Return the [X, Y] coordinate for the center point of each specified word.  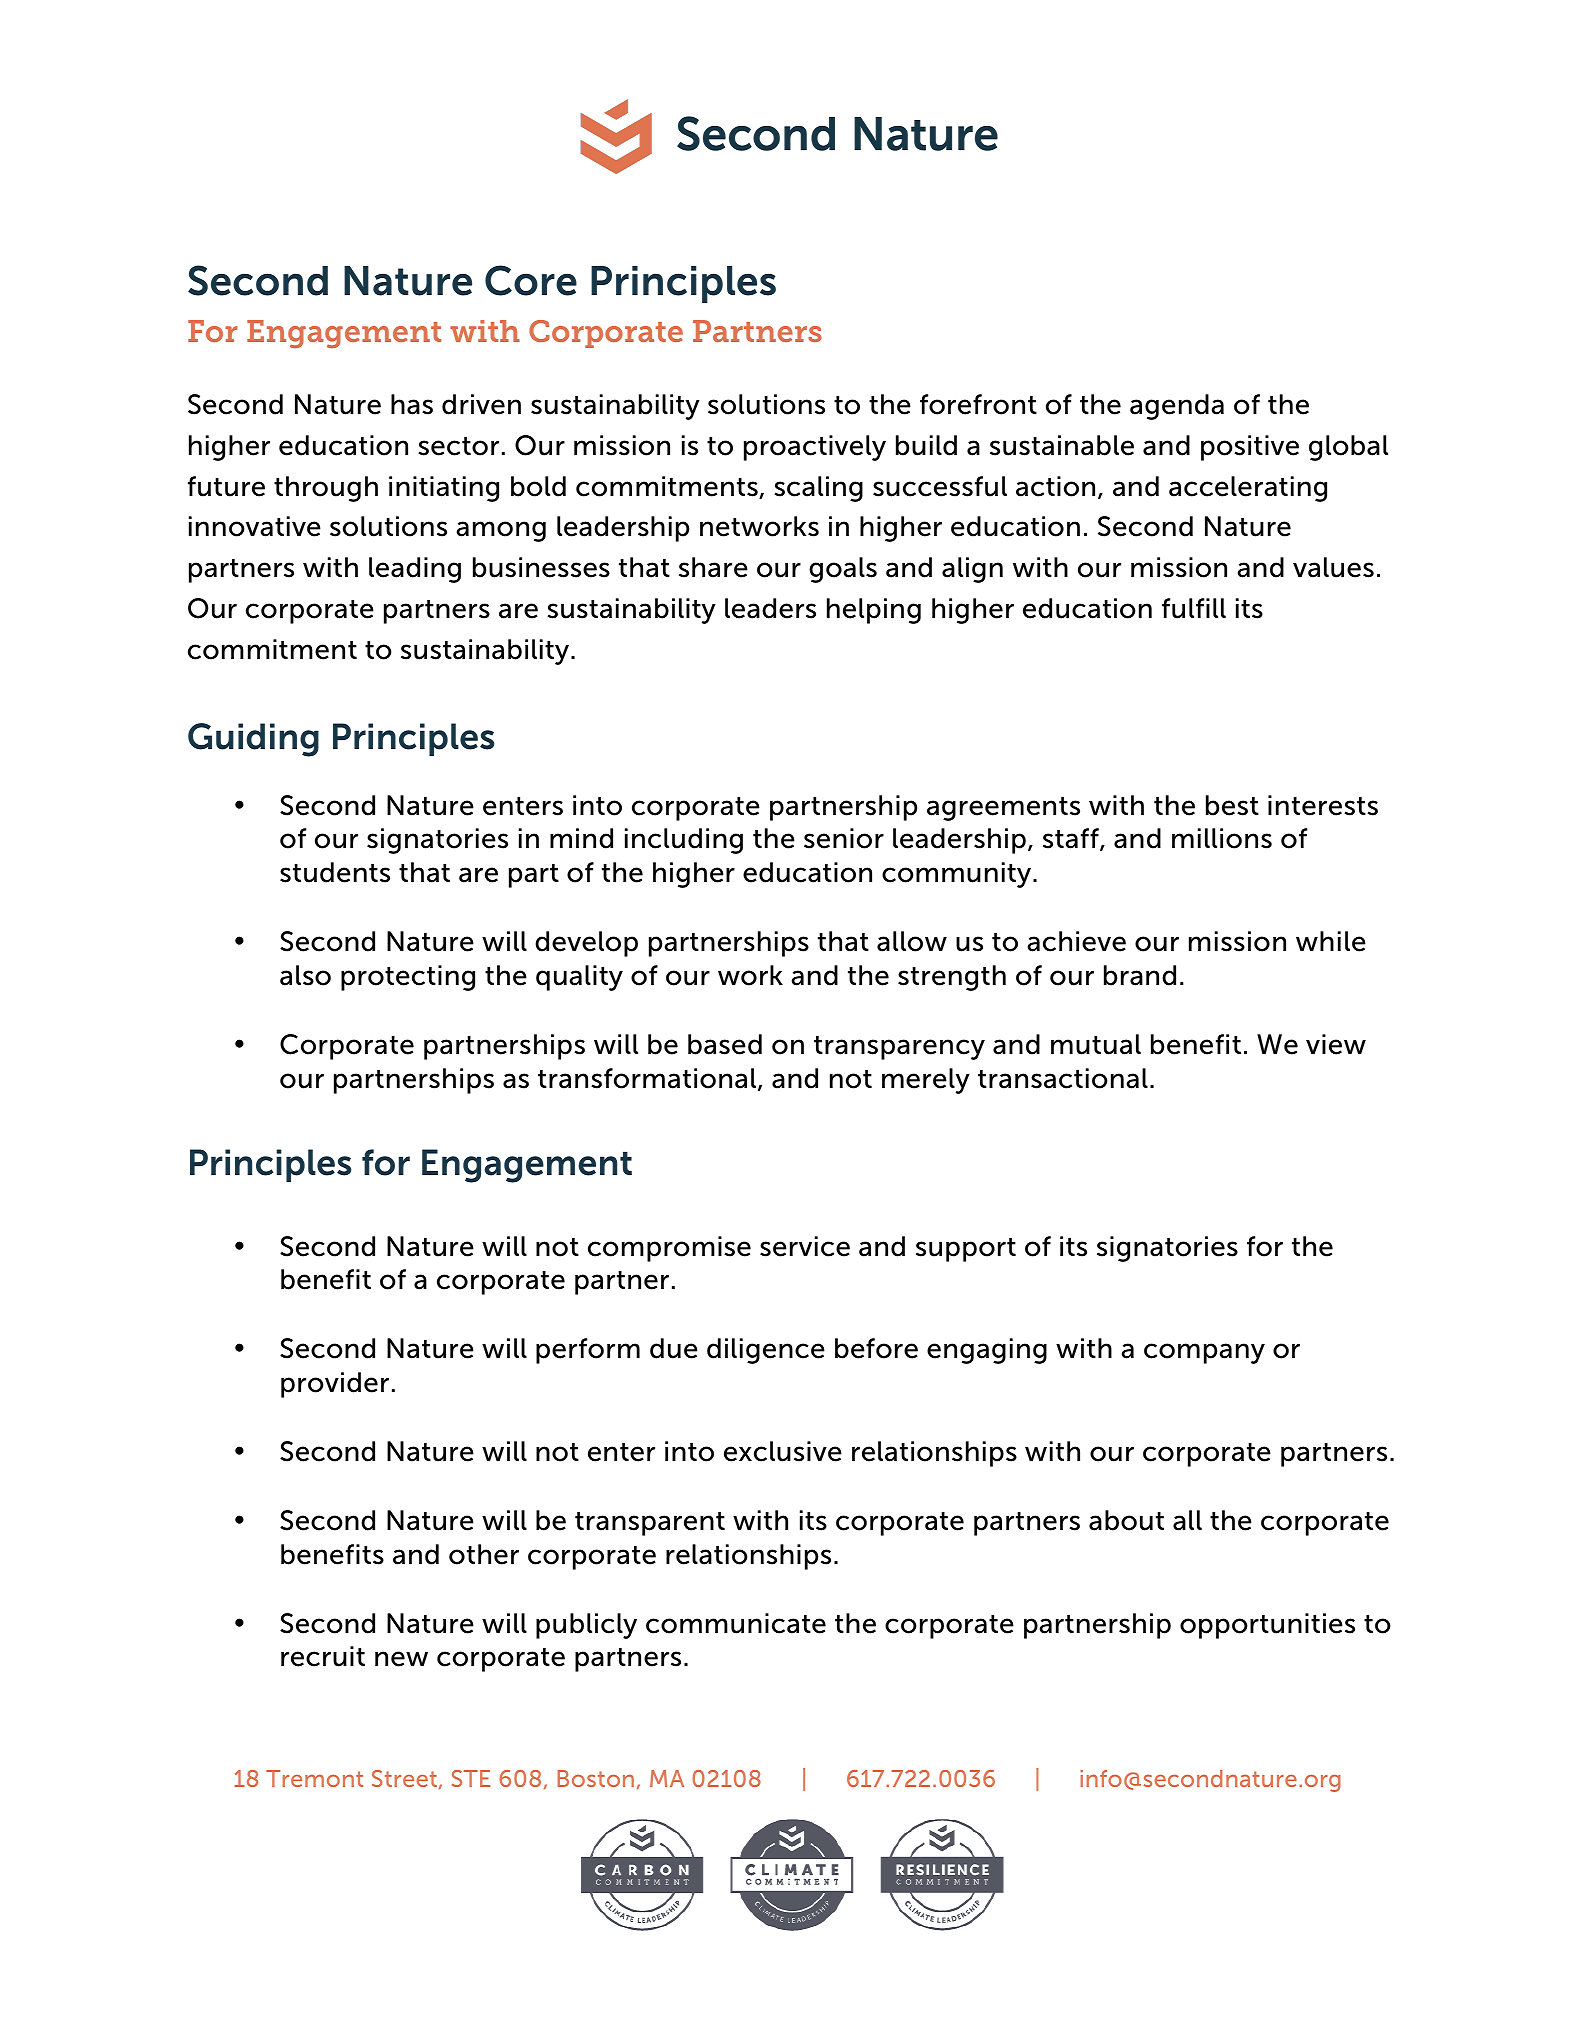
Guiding [253, 740]
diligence [766, 1351]
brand [1140, 975]
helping [874, 611]
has [412, 404]
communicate [736, 1623]
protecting [408, 978]
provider [335, 1385]
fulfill [1194, 608]
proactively [815, 448]
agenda [1177, 407]
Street [404, 1778]
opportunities [1267, 1626]
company [1204, 1353]
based [725, 1044]
